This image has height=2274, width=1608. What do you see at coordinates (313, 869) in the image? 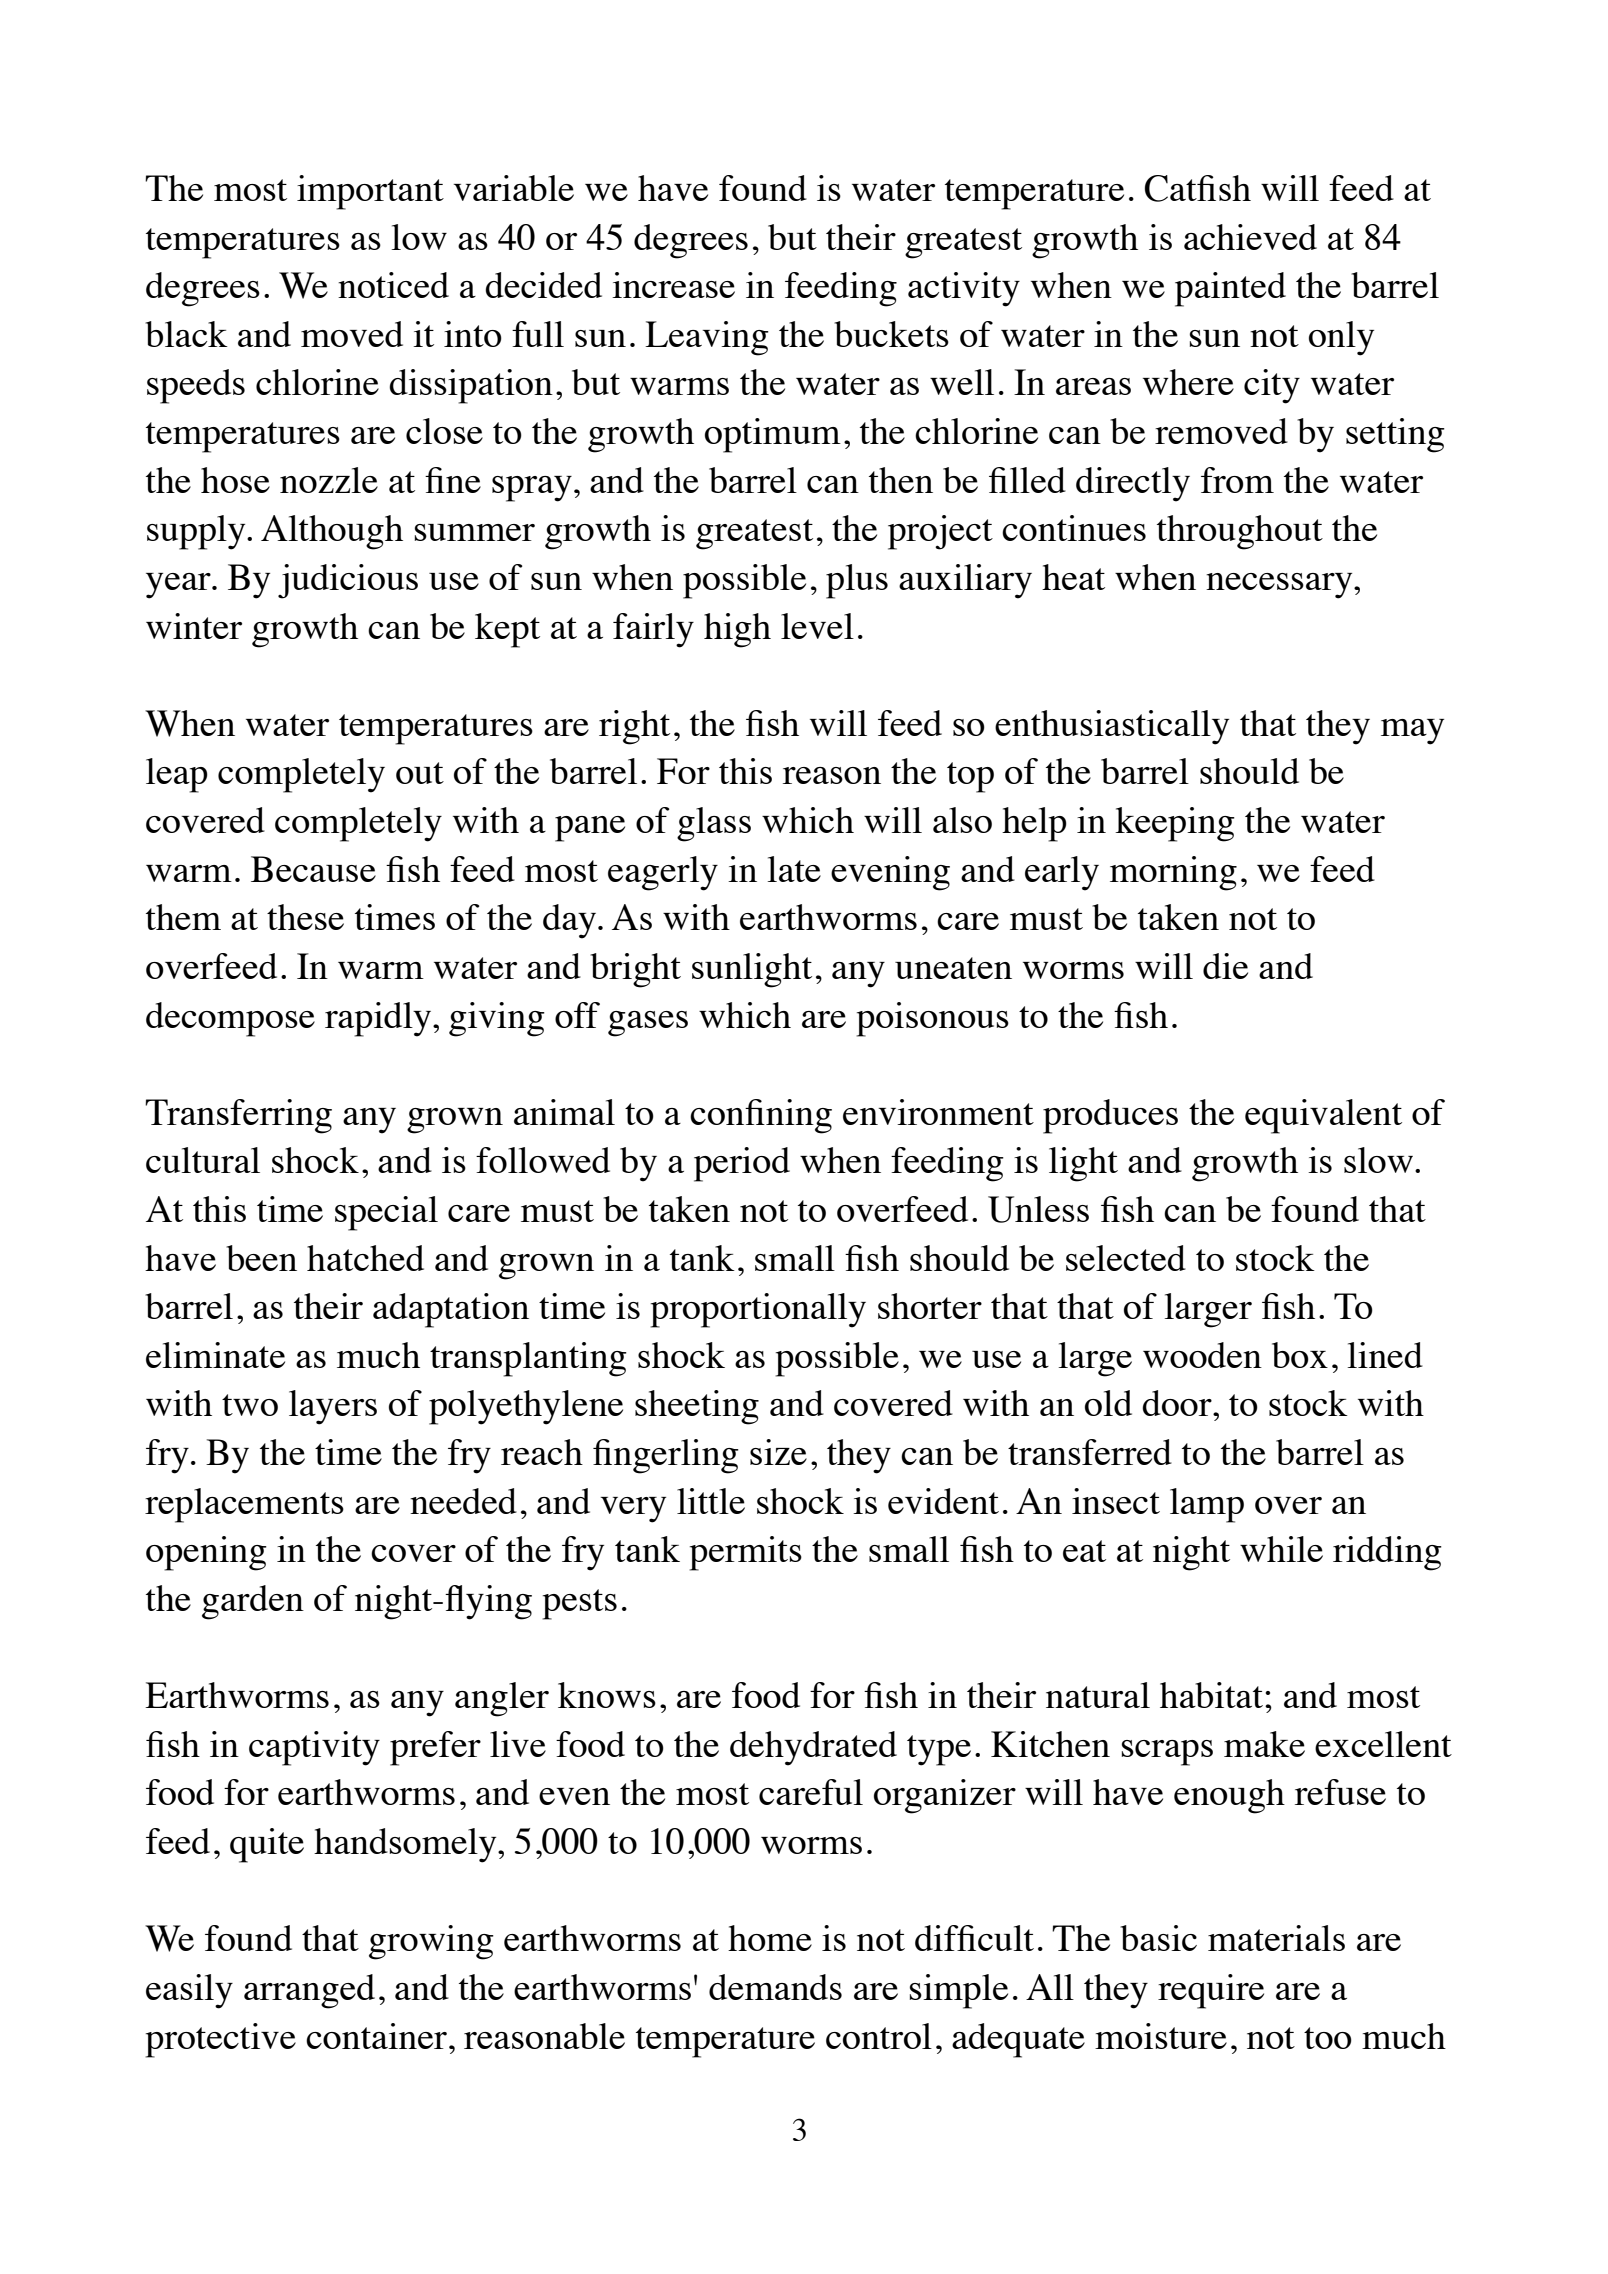
I see `Because` at bounding box center [313, 869].
